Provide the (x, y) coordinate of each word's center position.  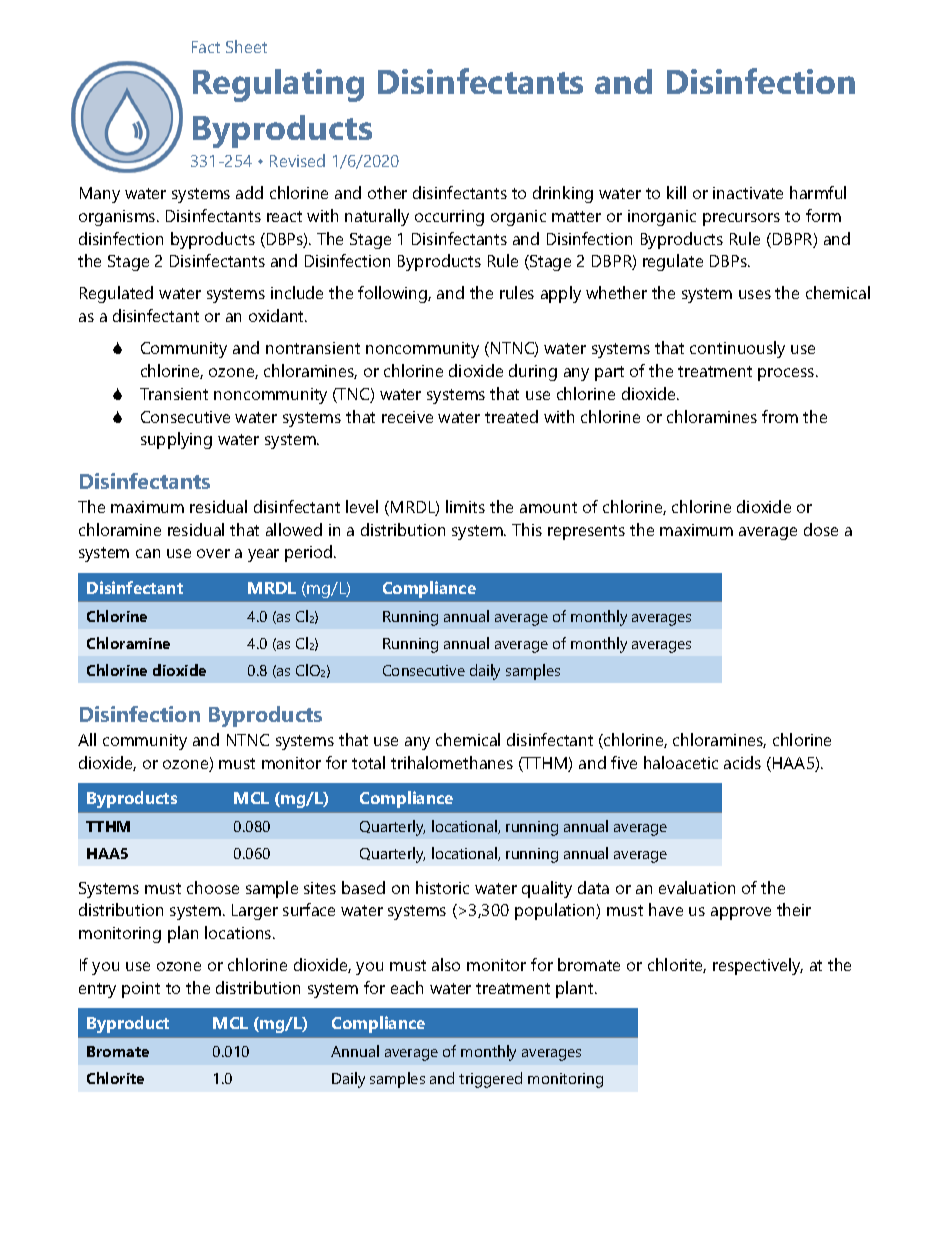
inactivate (748, 193)
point (141, 990)
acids (742, 762)
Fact (206, 47)
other (387, 192)
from (780, 416)
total (368, 762)
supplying (176, 440)
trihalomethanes (452, 762)
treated (511, 416)
